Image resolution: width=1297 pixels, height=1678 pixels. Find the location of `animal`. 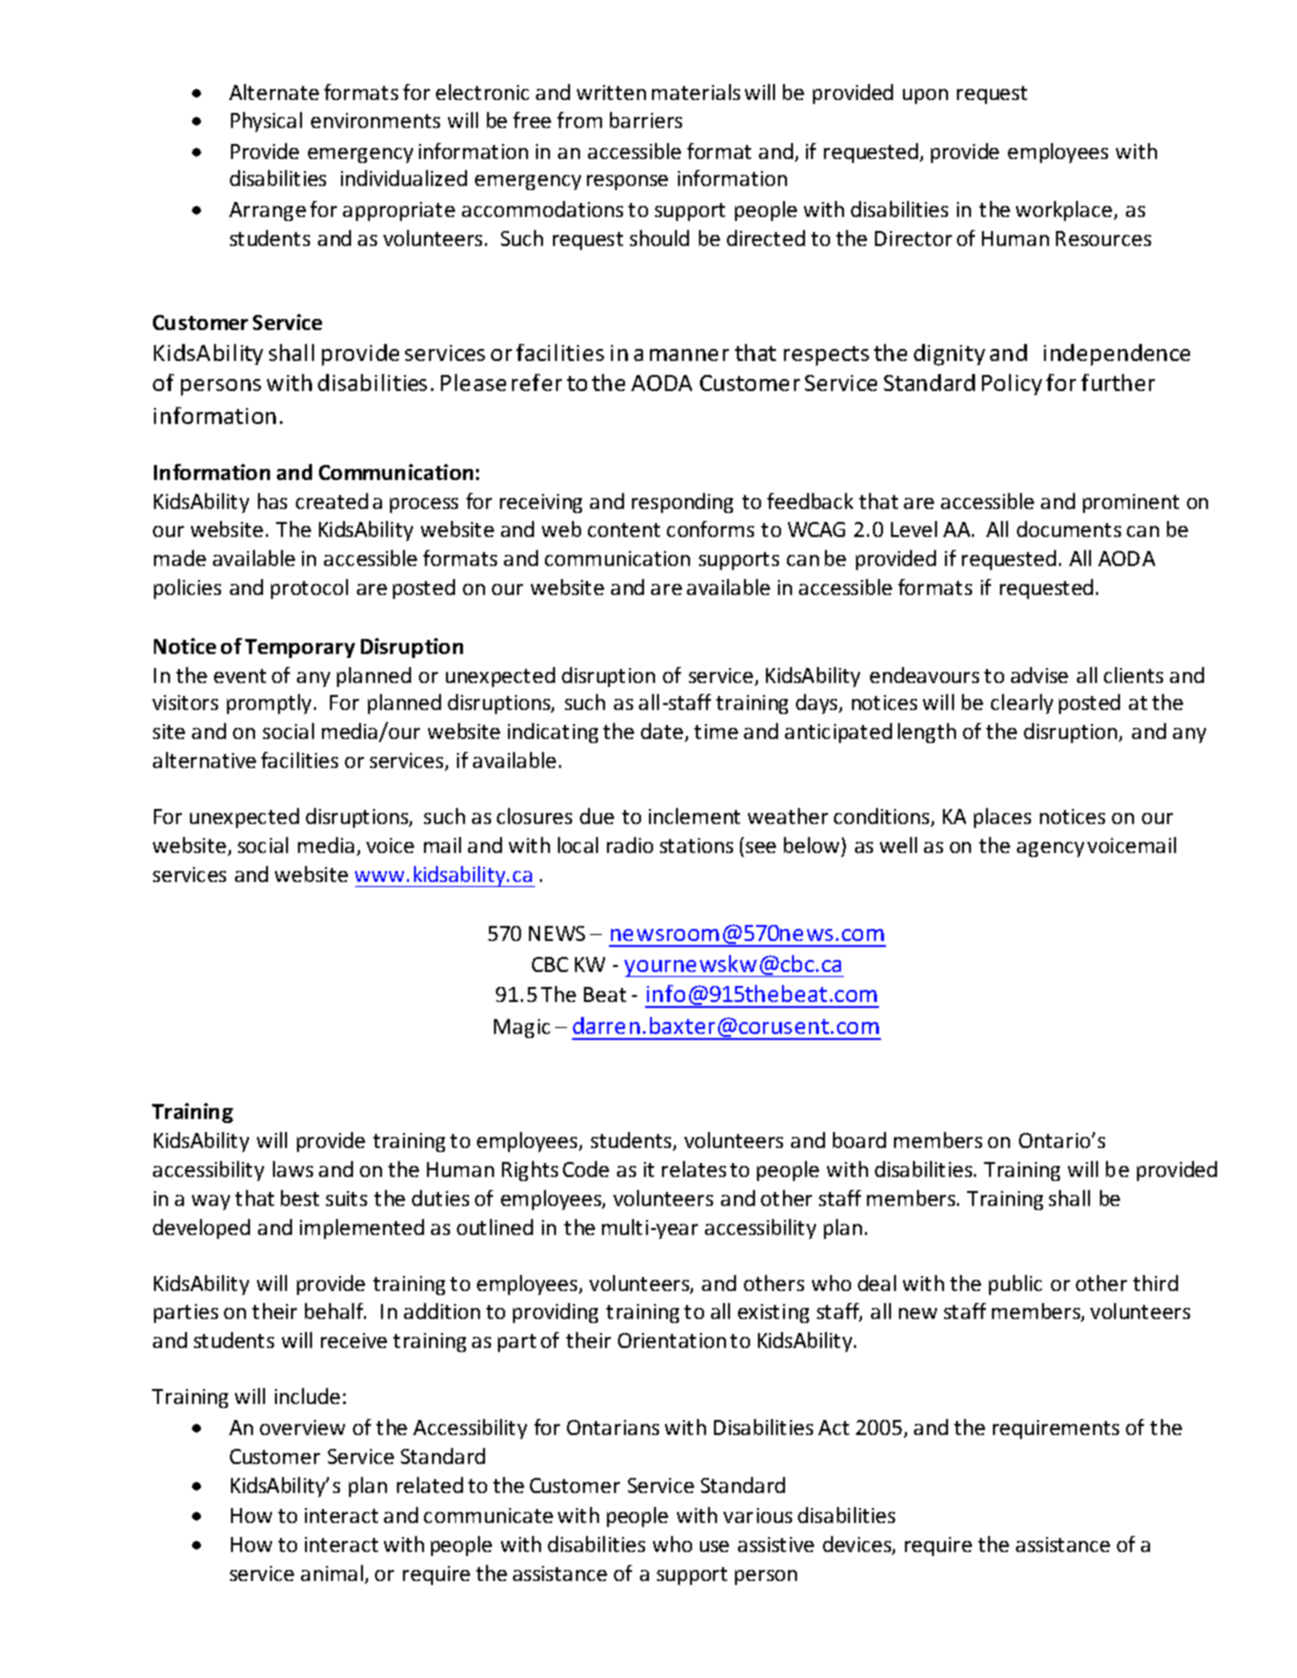

animal is located at coordinates (333, 1574).
